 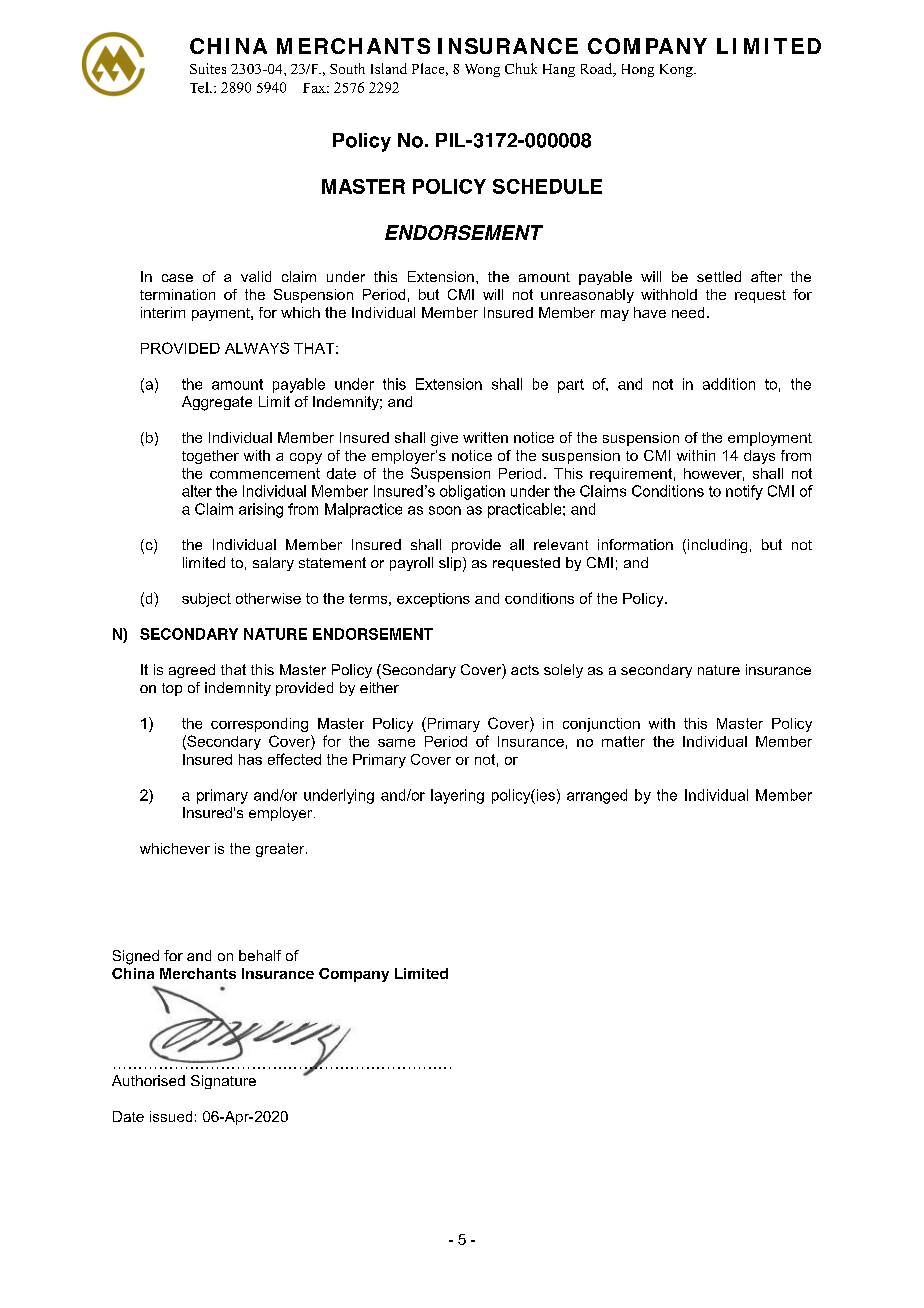 I want to click on issued, so click(x=171, y=1116).
